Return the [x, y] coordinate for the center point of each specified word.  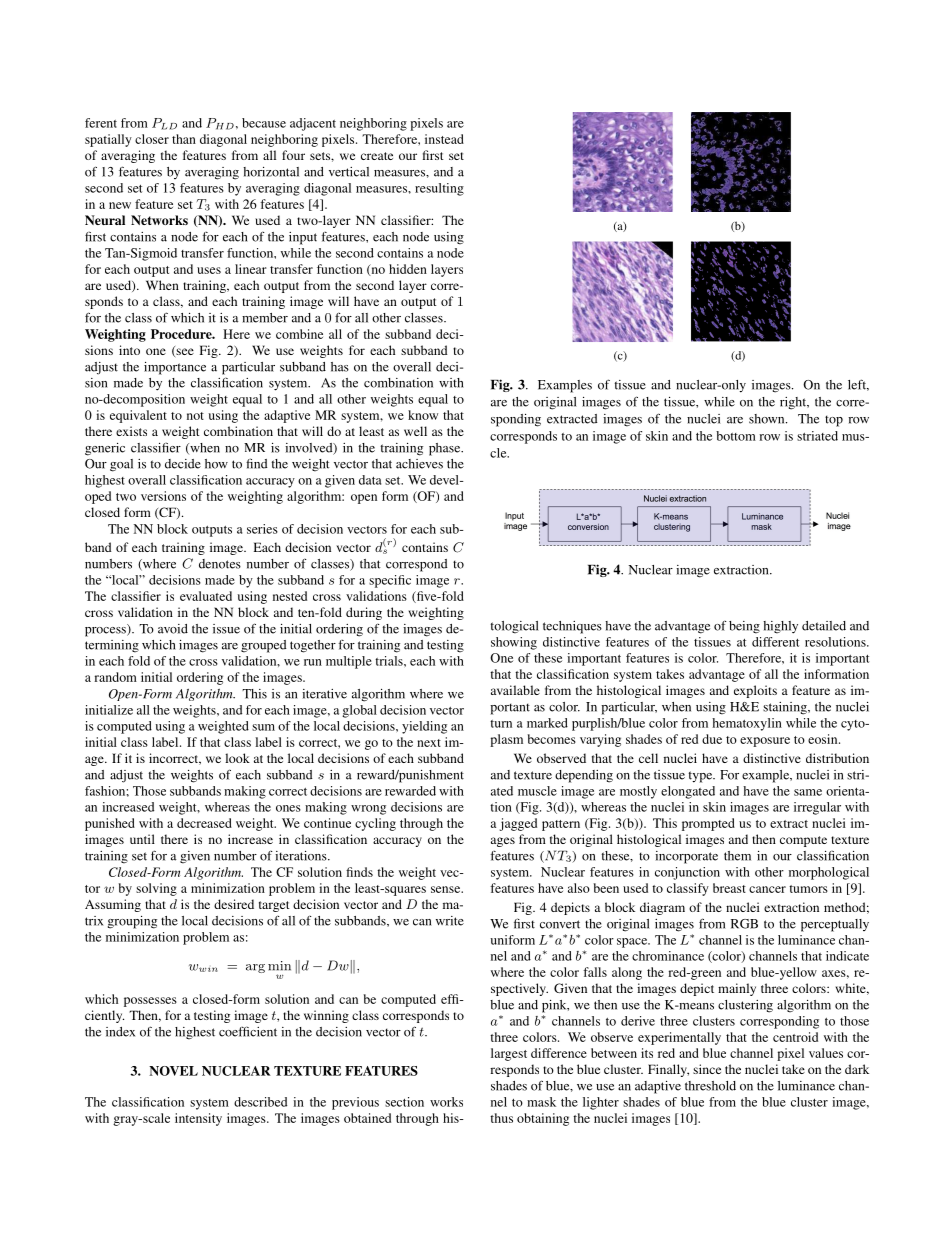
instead [444, 139]
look [237, 758]
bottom [736, 436]
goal [121, 465]
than [184, 139]
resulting [439, 189]
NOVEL [173, 1071]
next [429, 743]
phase [446, 449]
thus [501, 1118]
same [808, 792]
